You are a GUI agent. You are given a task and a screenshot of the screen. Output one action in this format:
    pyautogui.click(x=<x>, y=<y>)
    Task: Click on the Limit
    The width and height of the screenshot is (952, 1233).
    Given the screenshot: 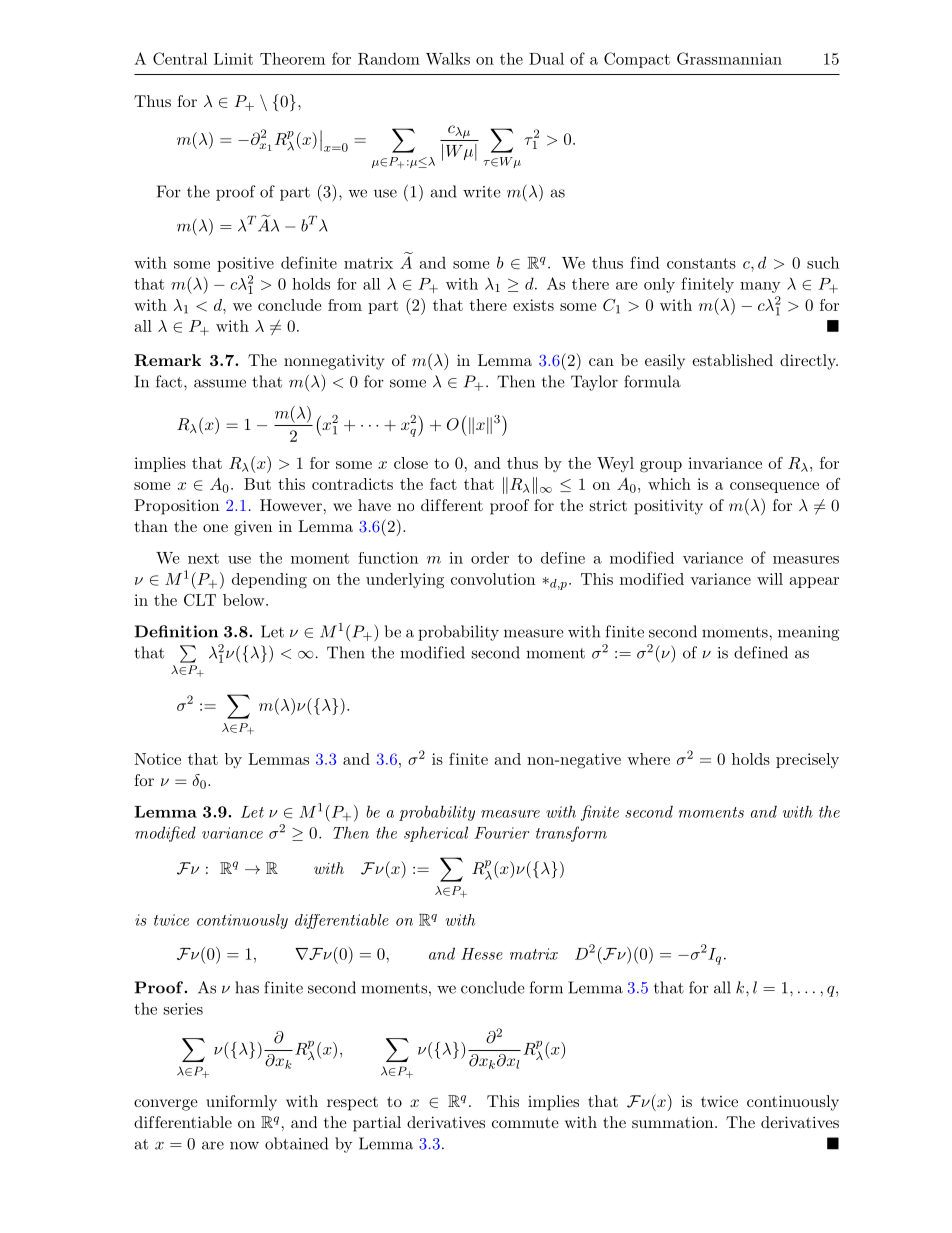 What is the action you would take?
    pyautogui.click(x=233, y=59)
